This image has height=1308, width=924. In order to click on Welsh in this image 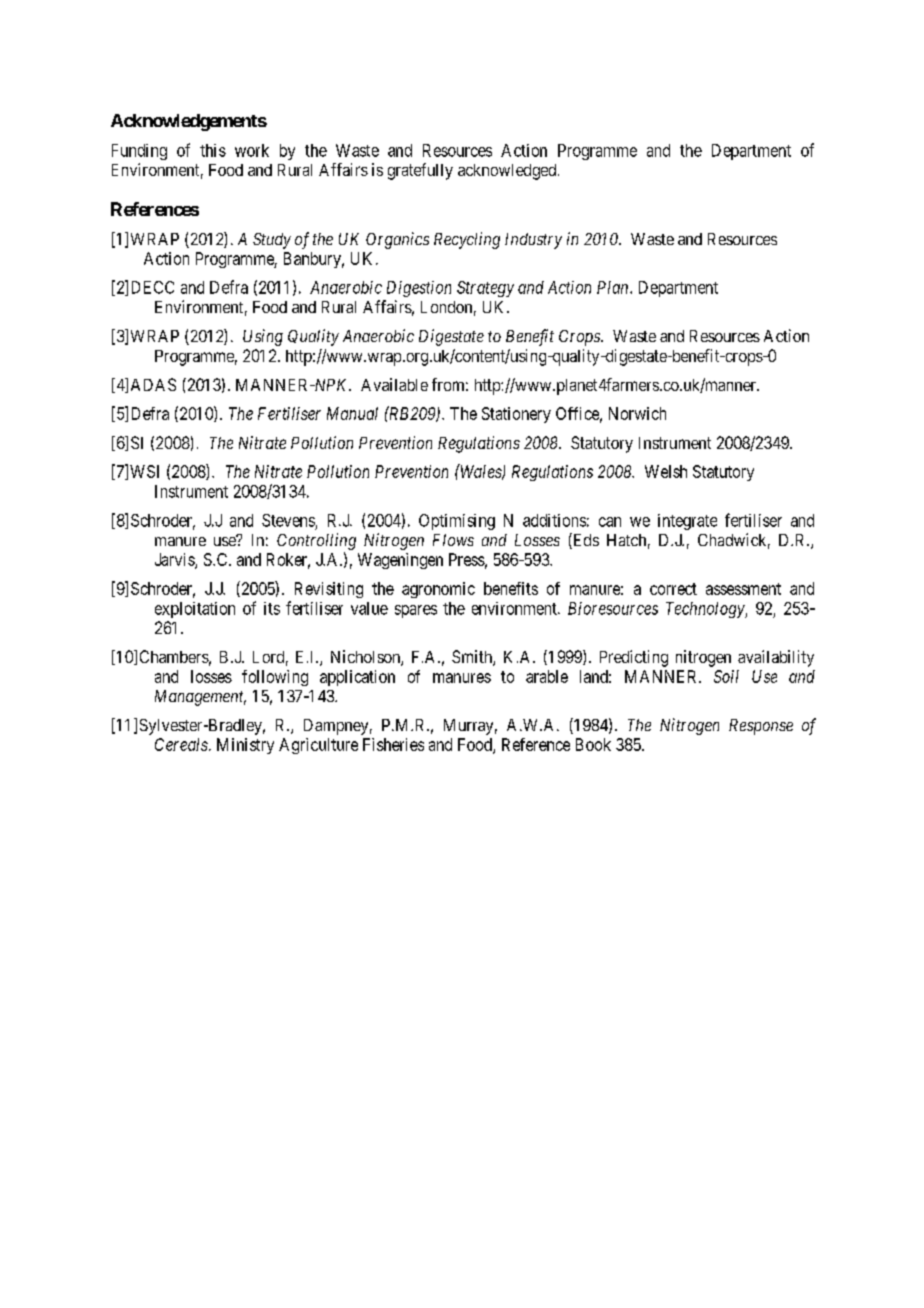, I will do `click(666, 471)`.
